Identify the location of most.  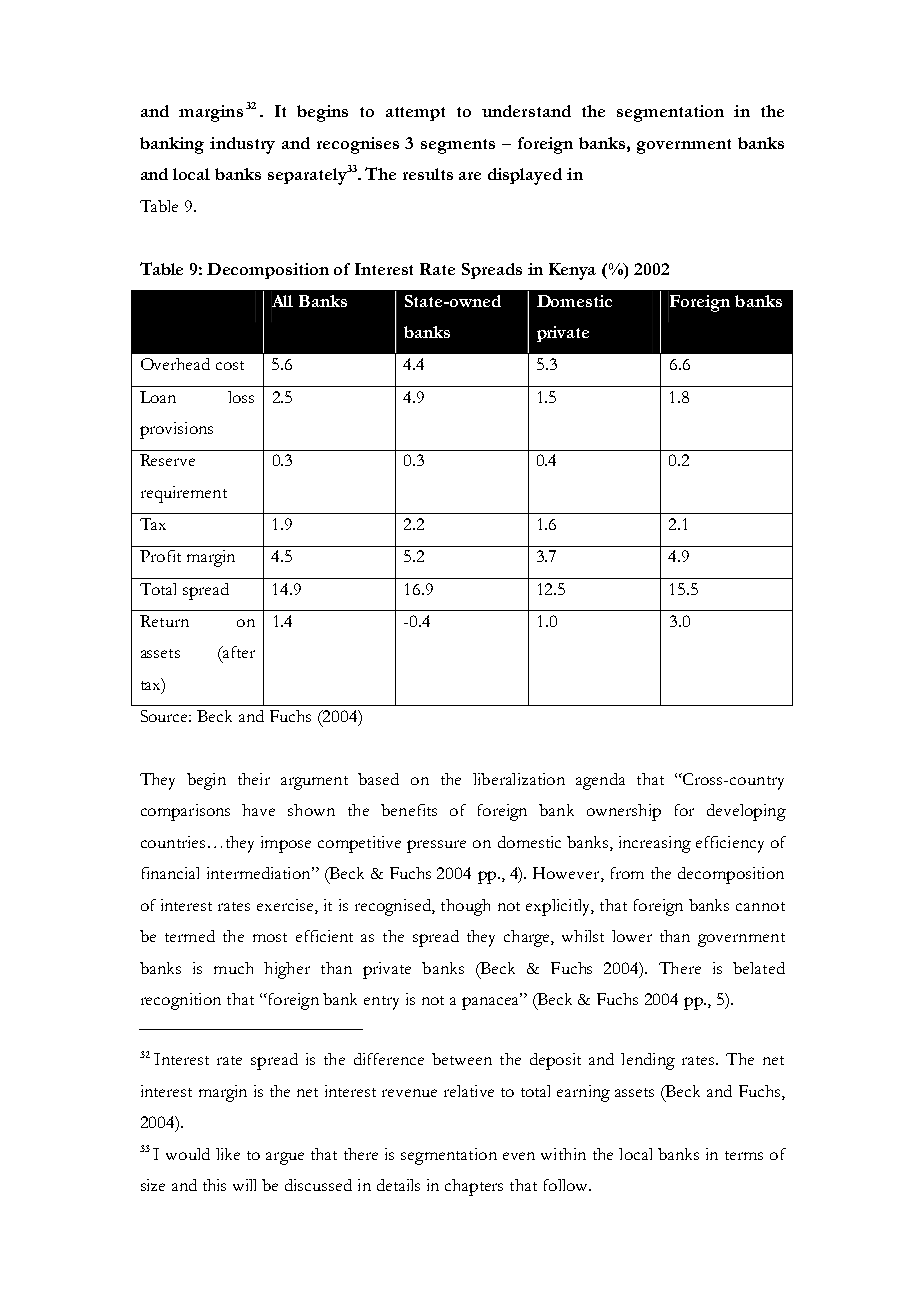
(270, 937).
